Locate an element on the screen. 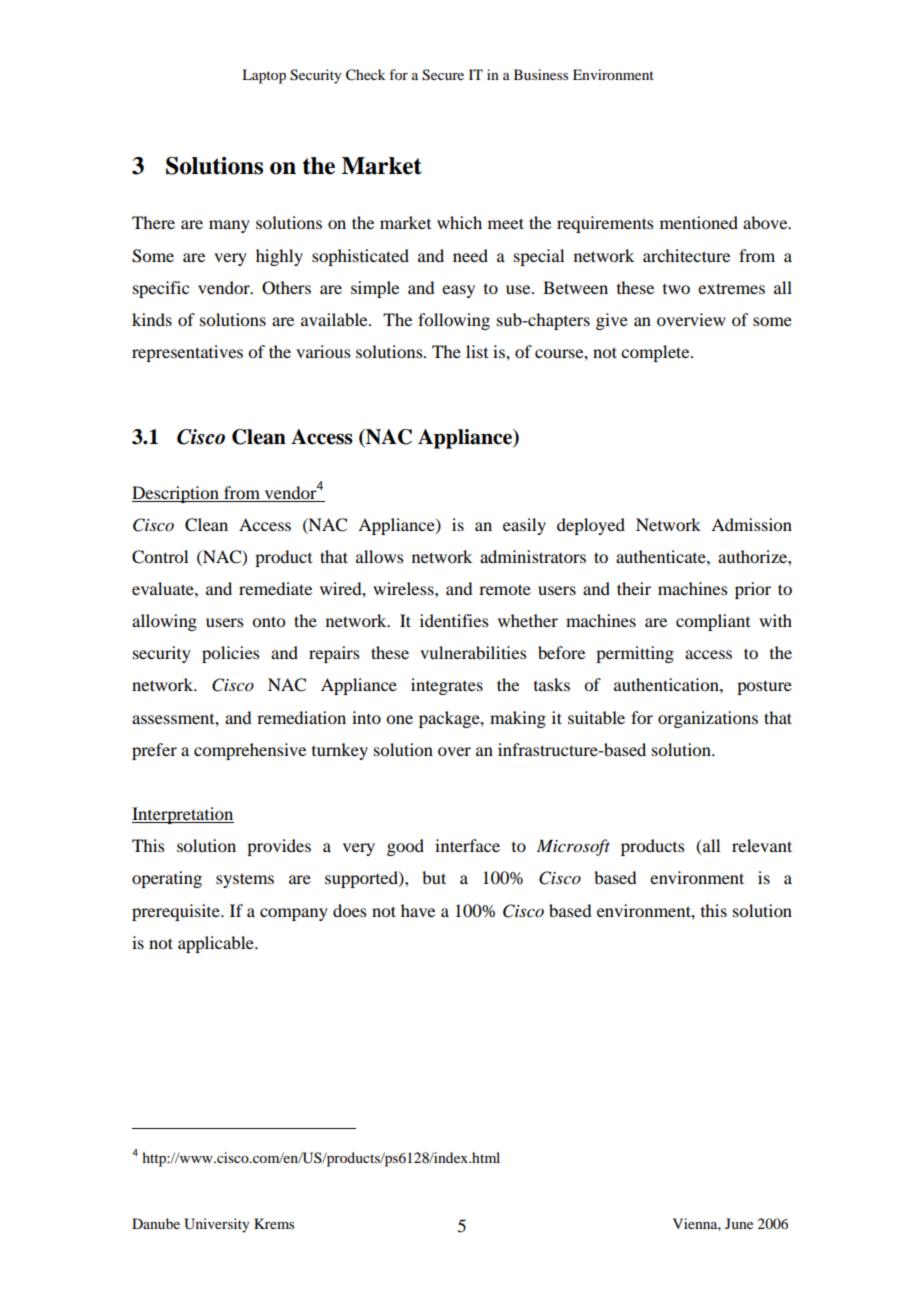  relevant is located at coordinates (762, 845).
